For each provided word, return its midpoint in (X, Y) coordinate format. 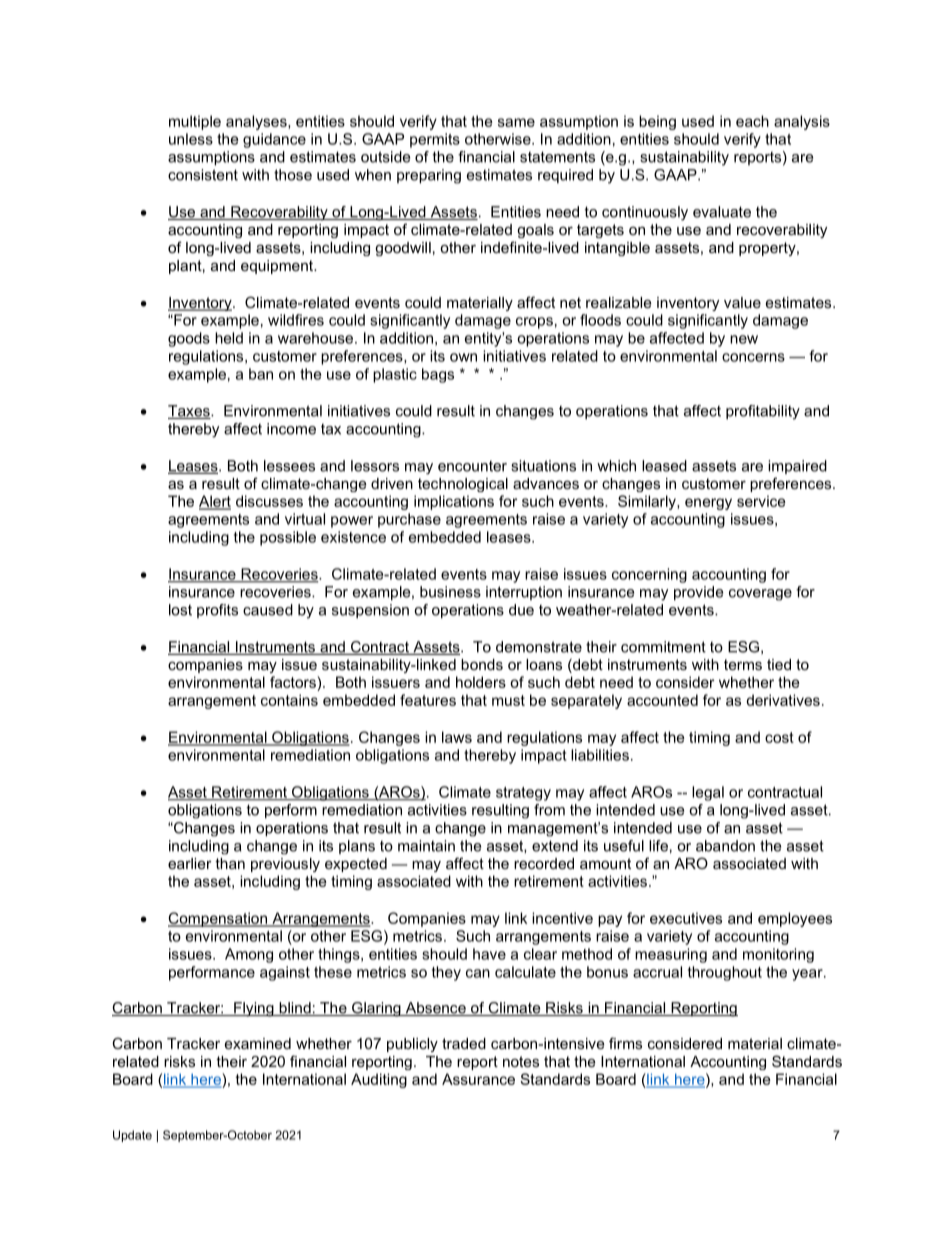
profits (217, 611)
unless (191, 139)
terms (743, 664)
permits (435, 140)
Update (132, 1136)
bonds (482, 664)
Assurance (478, 1079)
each (752, 121)
